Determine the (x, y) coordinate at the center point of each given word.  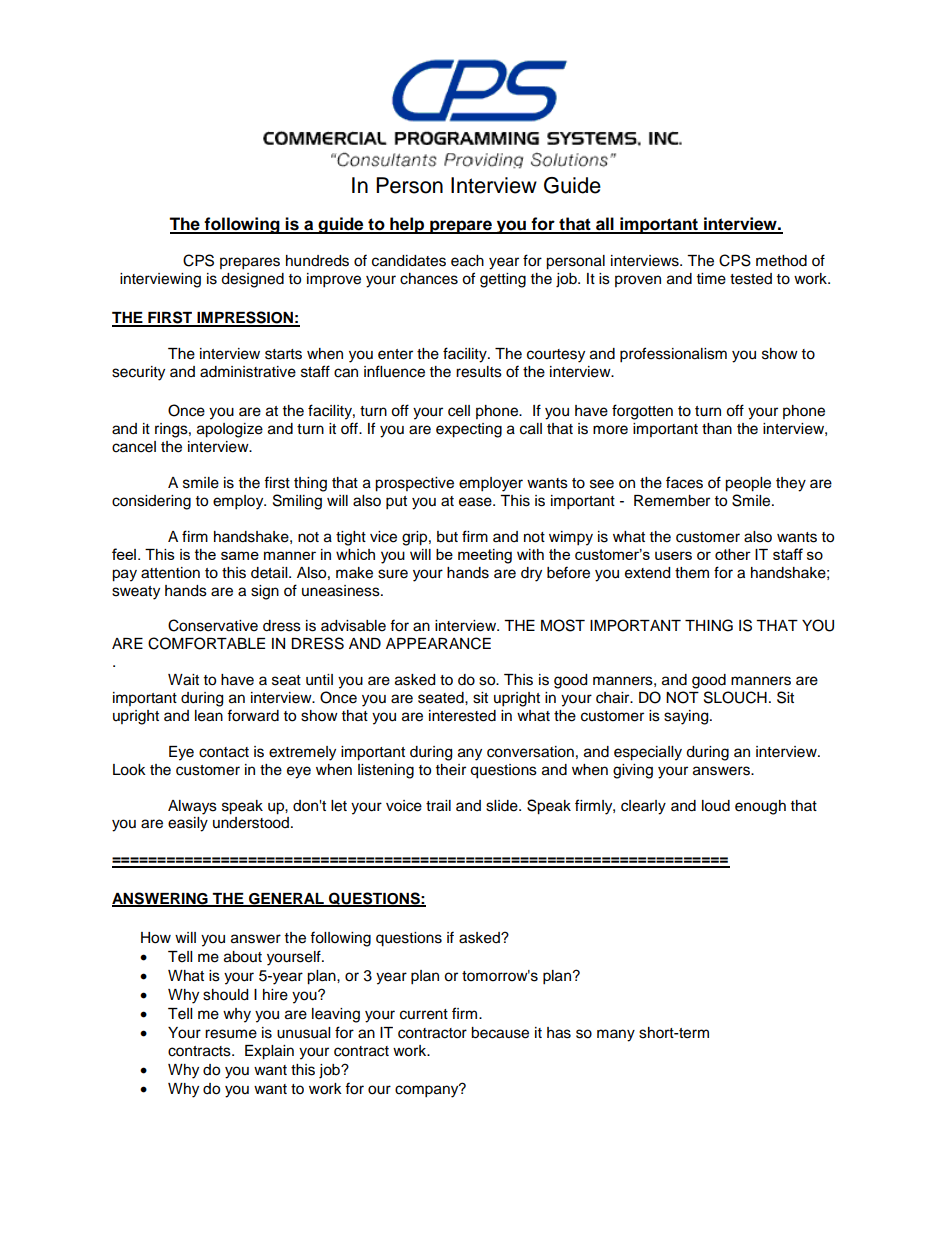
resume (231, 1034)
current (424, 1014)
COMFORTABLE (206, 643)
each (467, 261)
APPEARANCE (438, 643)
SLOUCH (735, 697)
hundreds (317, 261)
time (711, 279)
